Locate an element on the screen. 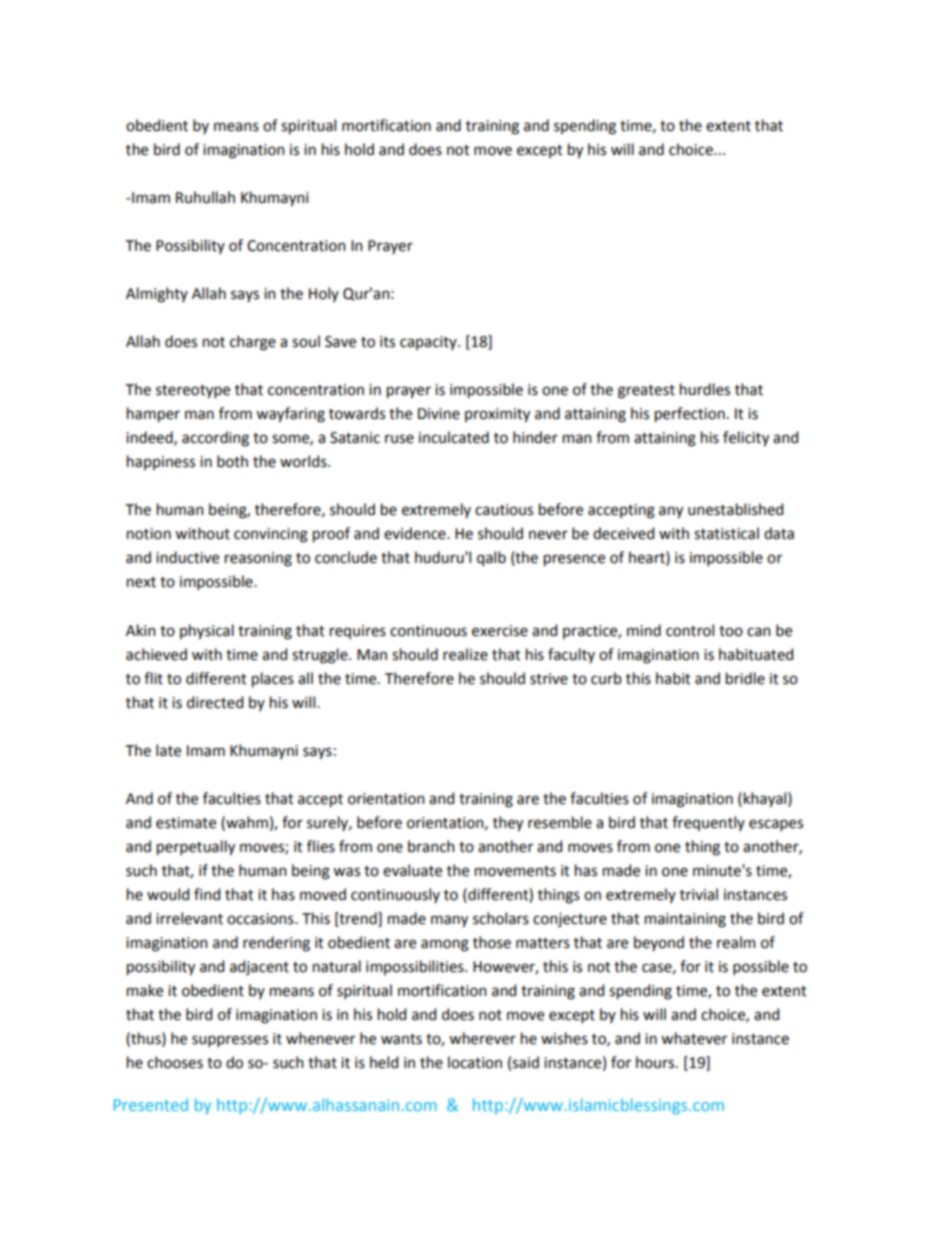  hurdles is located at coordinates (705, 389).
